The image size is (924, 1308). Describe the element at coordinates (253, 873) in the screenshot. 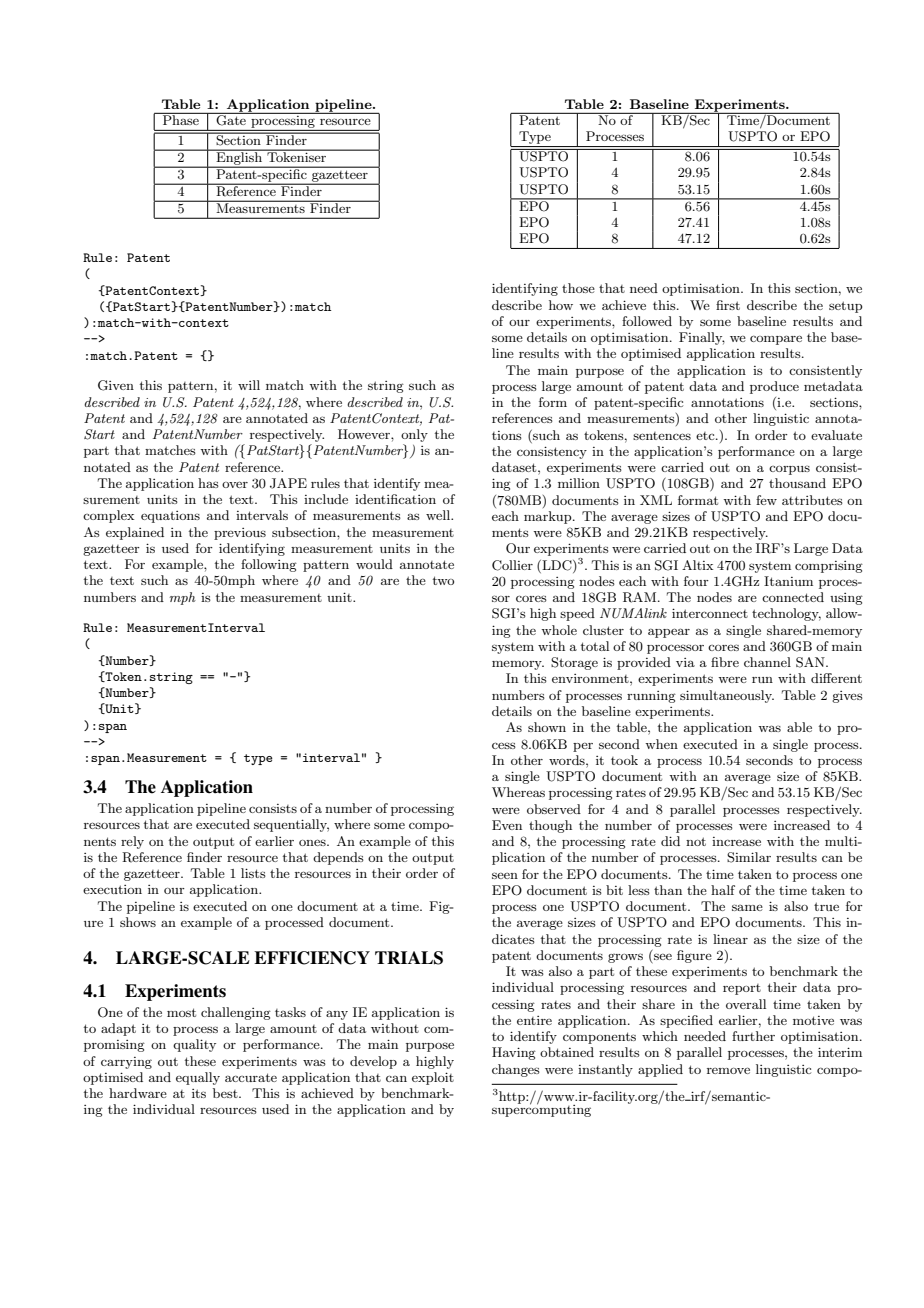

I see `lists` at that location.
